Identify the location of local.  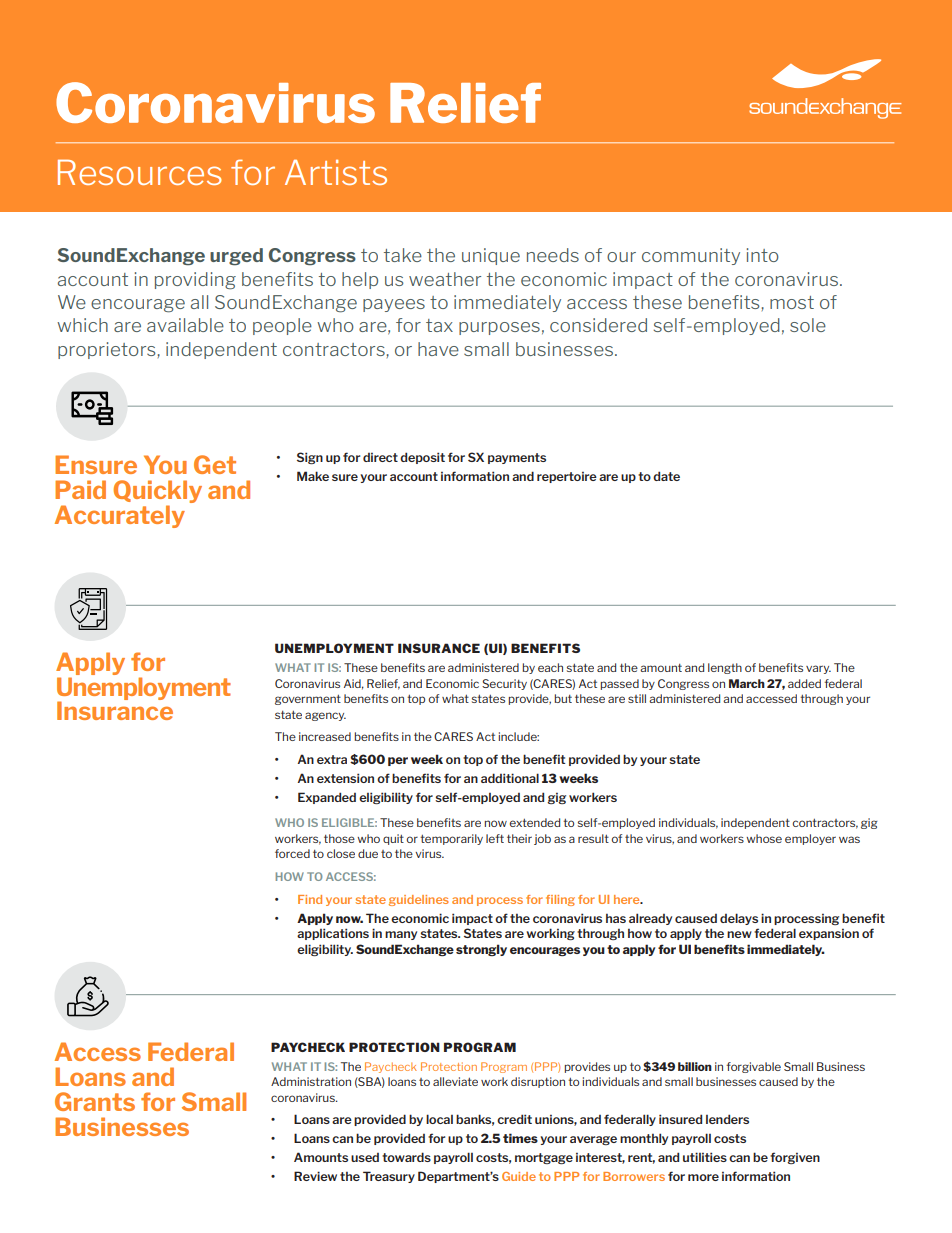
(439, 1119).
